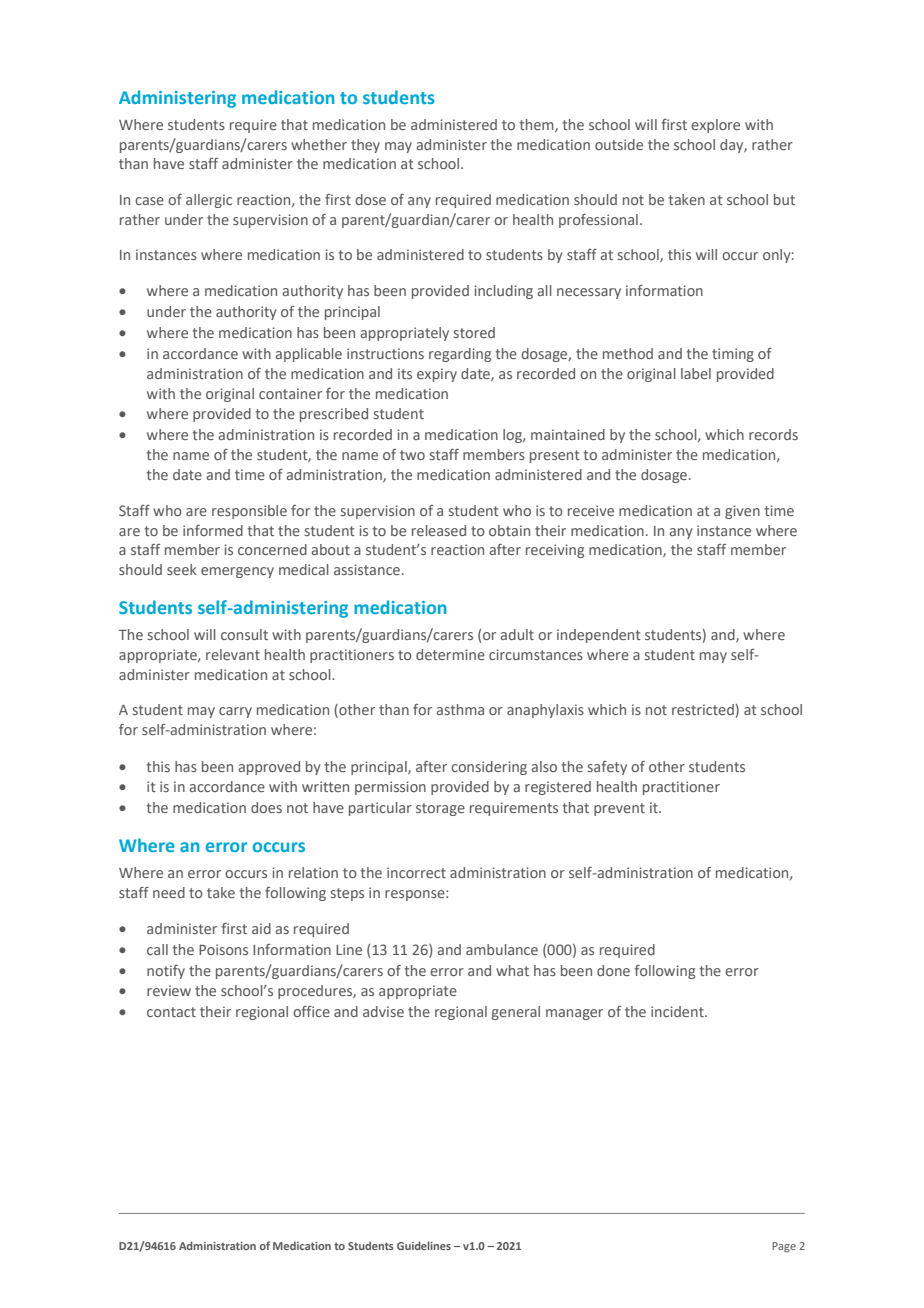 This image has height=1308, width=924. What do you see at coordinates (516, 1013) in the image?
I see `general` at bounding box center [516, 1013].
